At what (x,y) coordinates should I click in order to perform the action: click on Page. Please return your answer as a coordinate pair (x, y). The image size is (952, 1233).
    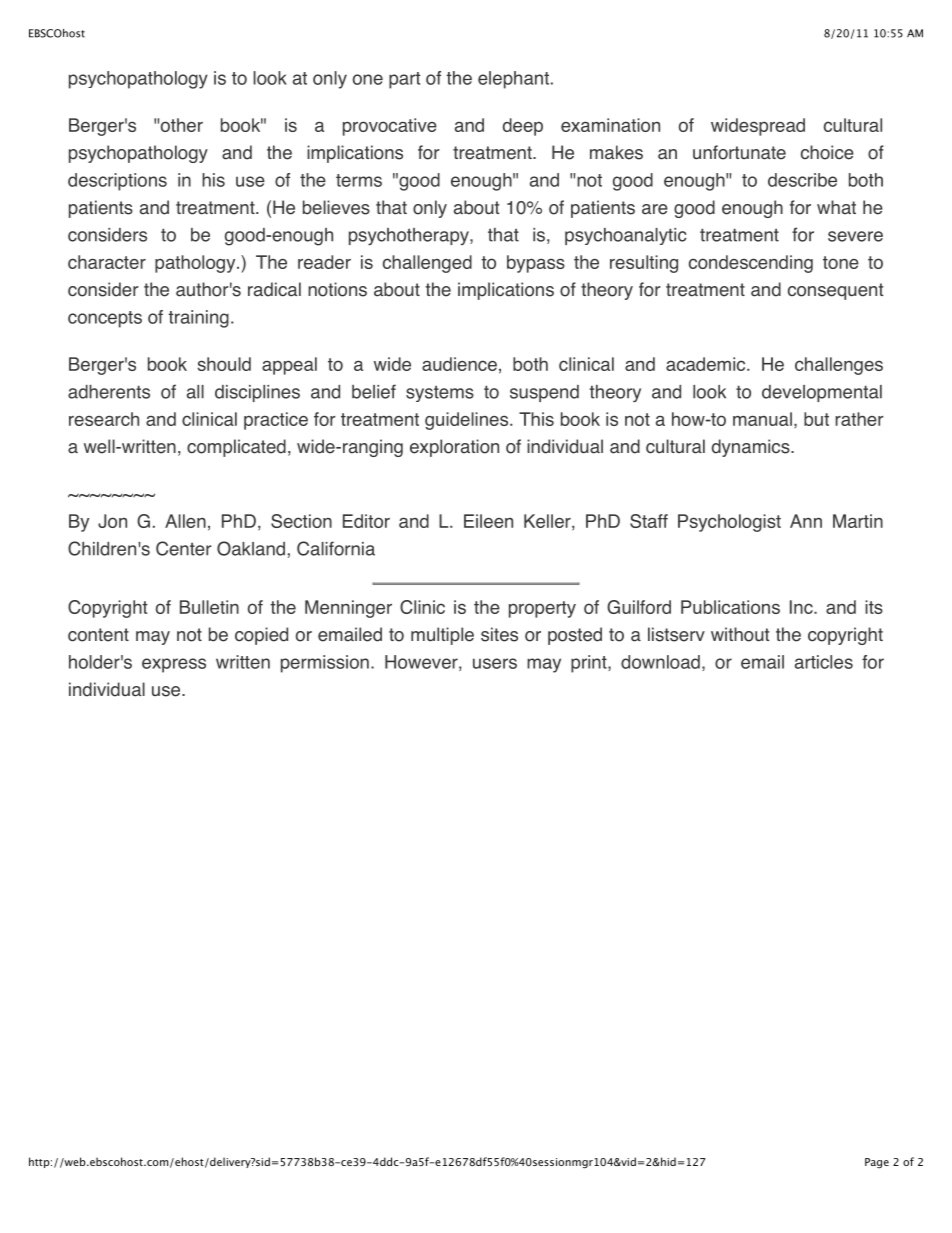
    Looking at the image, I should click on (877, 1163).
